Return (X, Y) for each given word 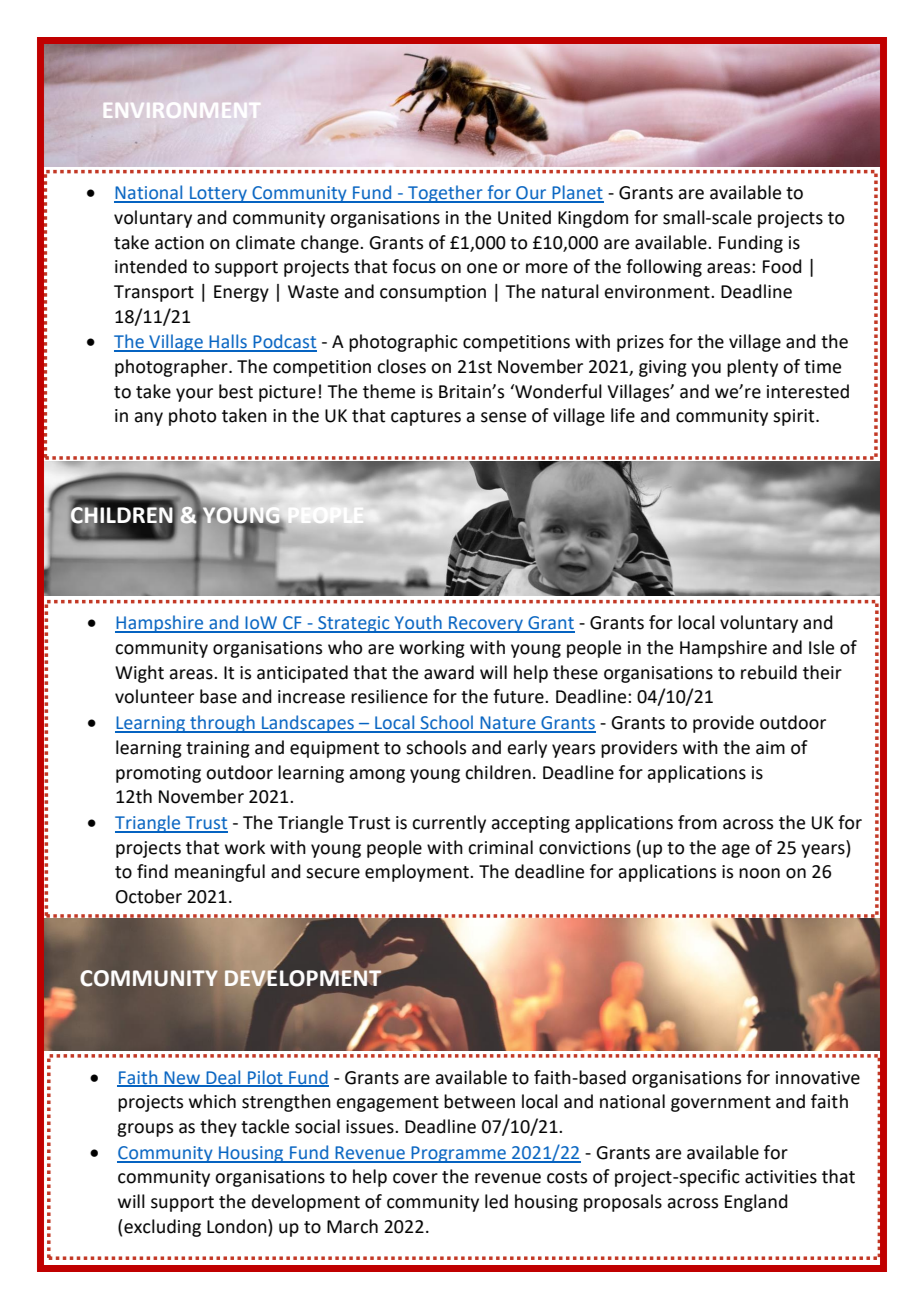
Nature (508, 724)
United (524, 217)
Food (782, 266)
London (238, 1226)
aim (770, 748)
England (756, 1203)
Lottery (218, 194)
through (222, 724)
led (496, 1201)
